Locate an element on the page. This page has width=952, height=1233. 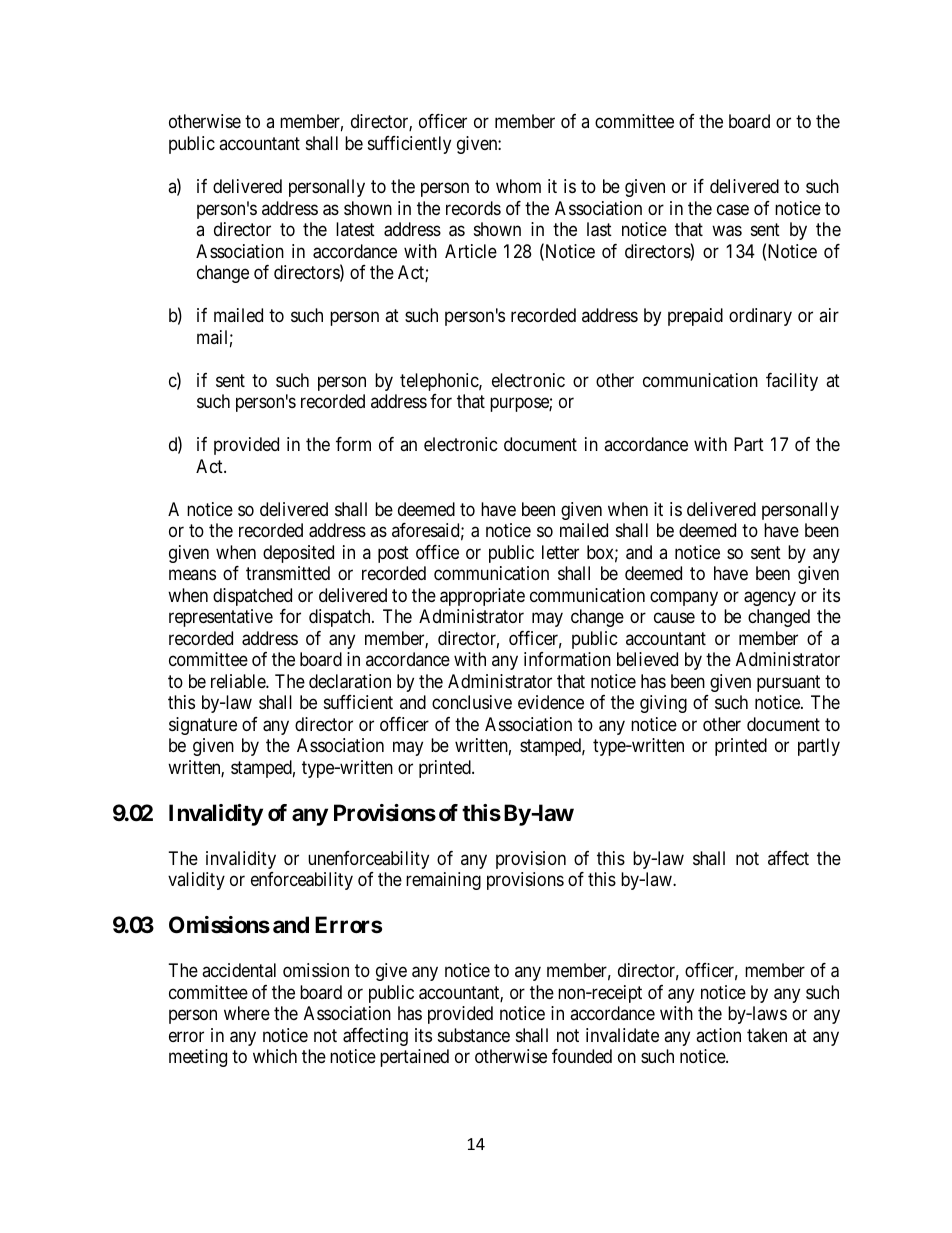
transmitted is located at coordinates (288, 573).
